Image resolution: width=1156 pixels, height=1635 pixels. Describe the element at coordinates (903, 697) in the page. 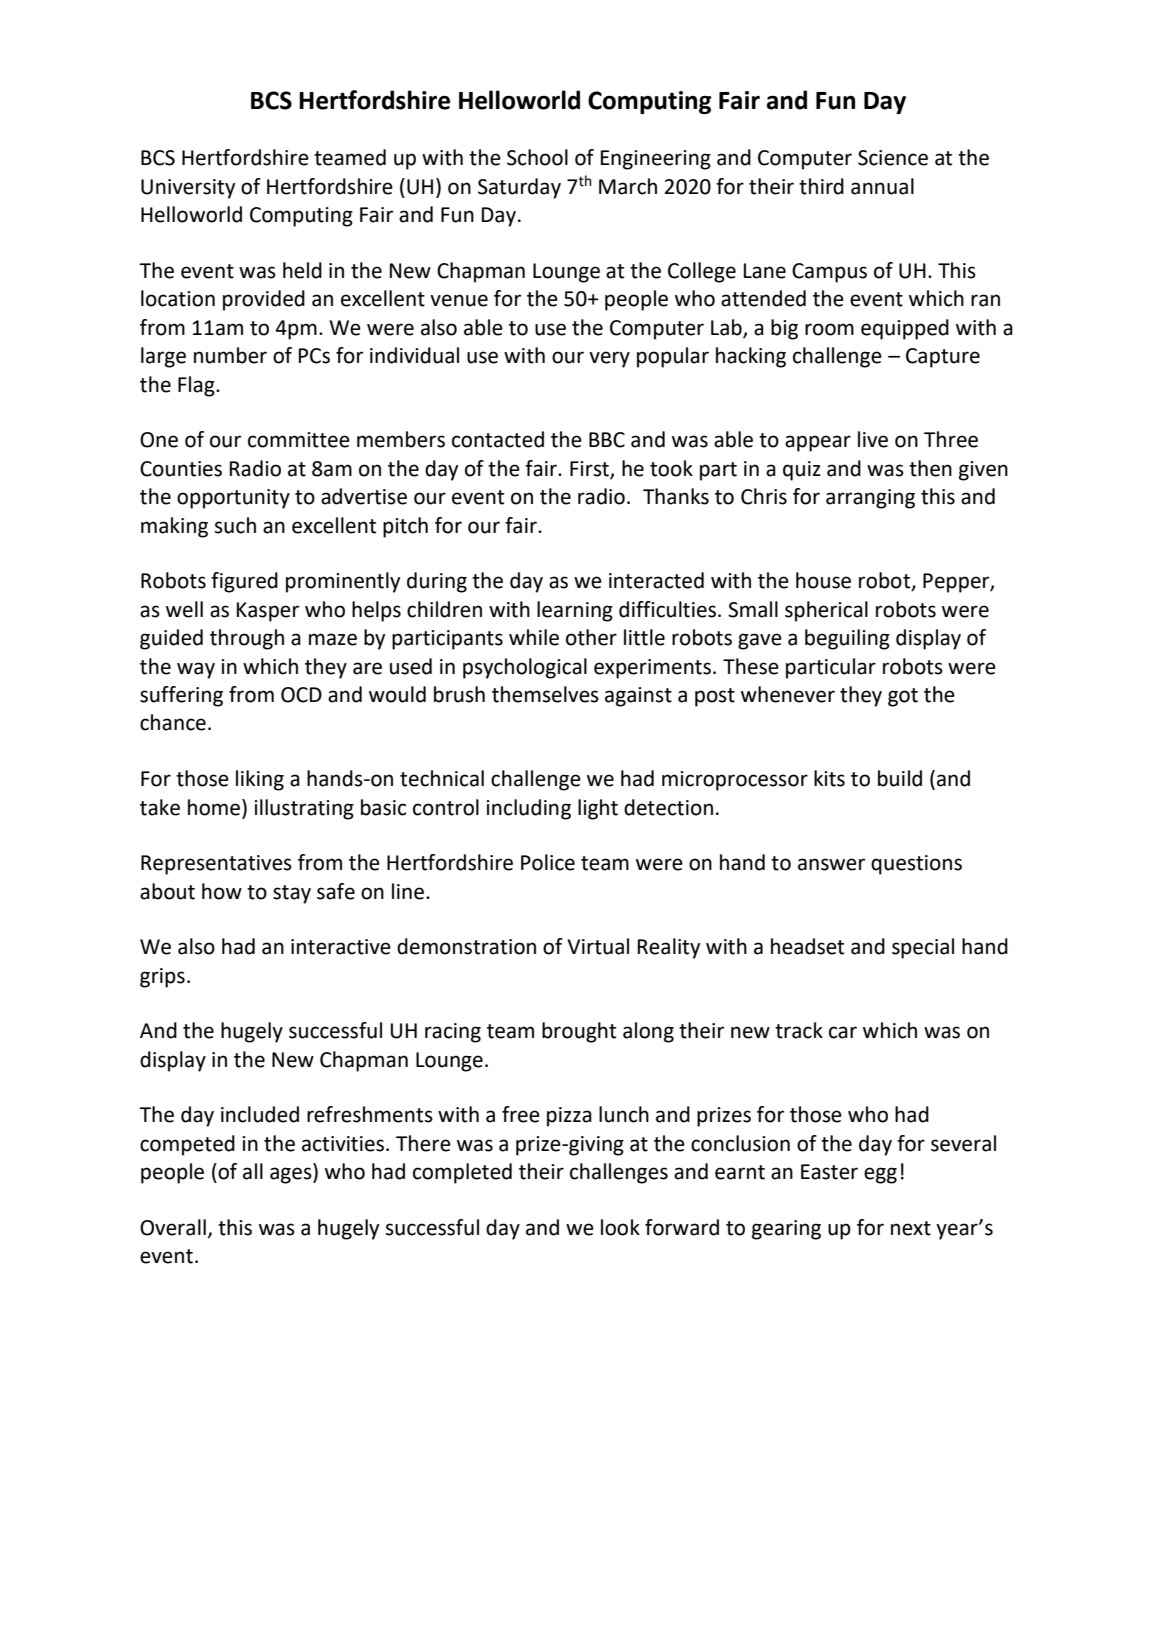

I see `got` at that location.
